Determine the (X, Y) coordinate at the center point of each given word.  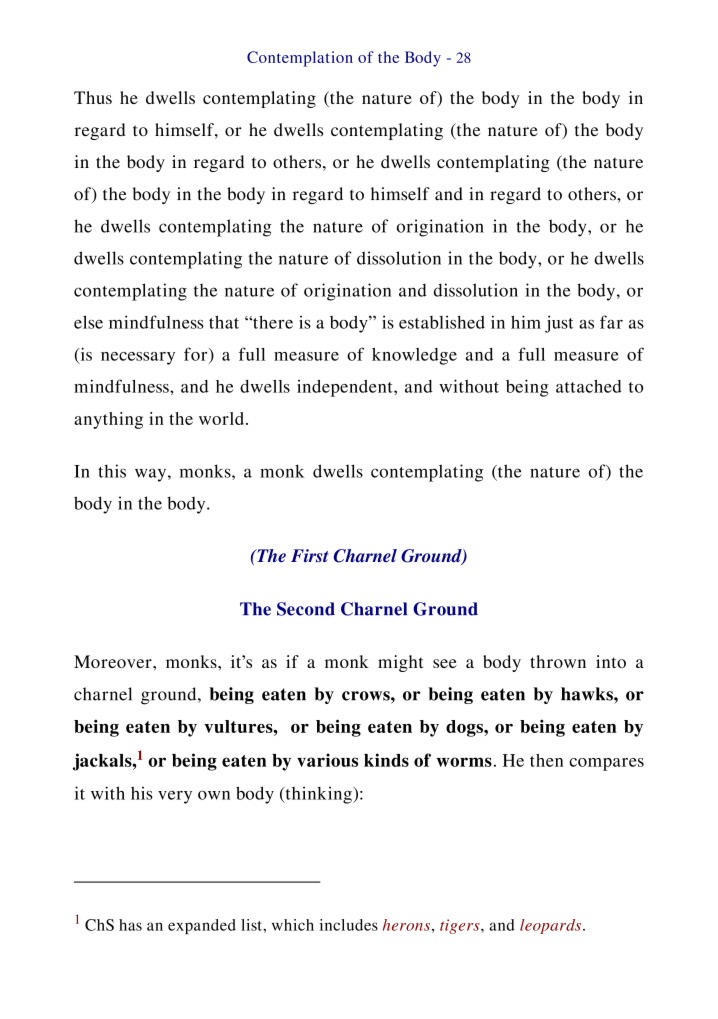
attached (589, 386)
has (130, 925)
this (112, 471)
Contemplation (300, 59)
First (310, 555)
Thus (93, 97)
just (559, 324)
